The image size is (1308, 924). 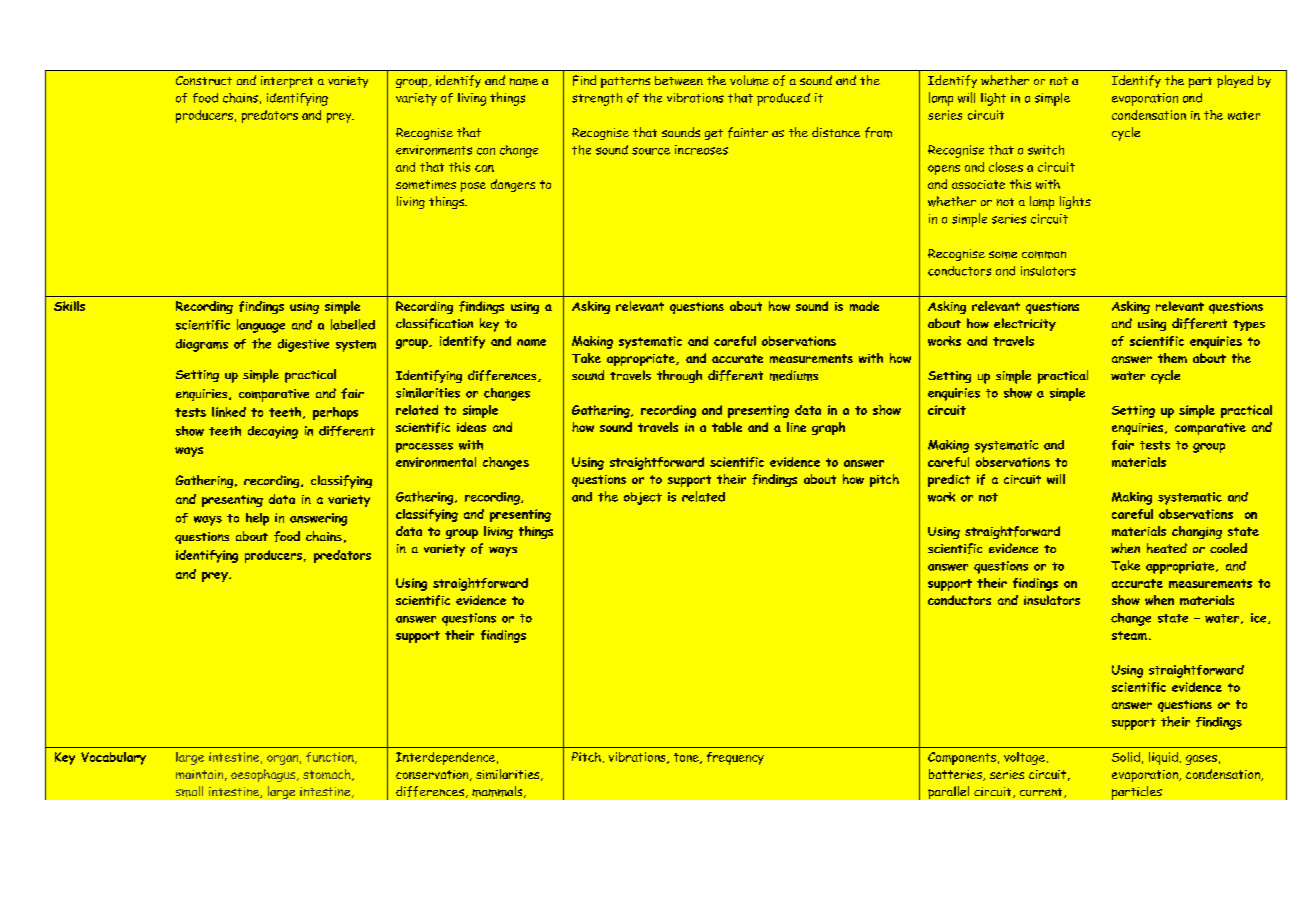 I want to click on oesophagus, so click(x=264, y=775).
